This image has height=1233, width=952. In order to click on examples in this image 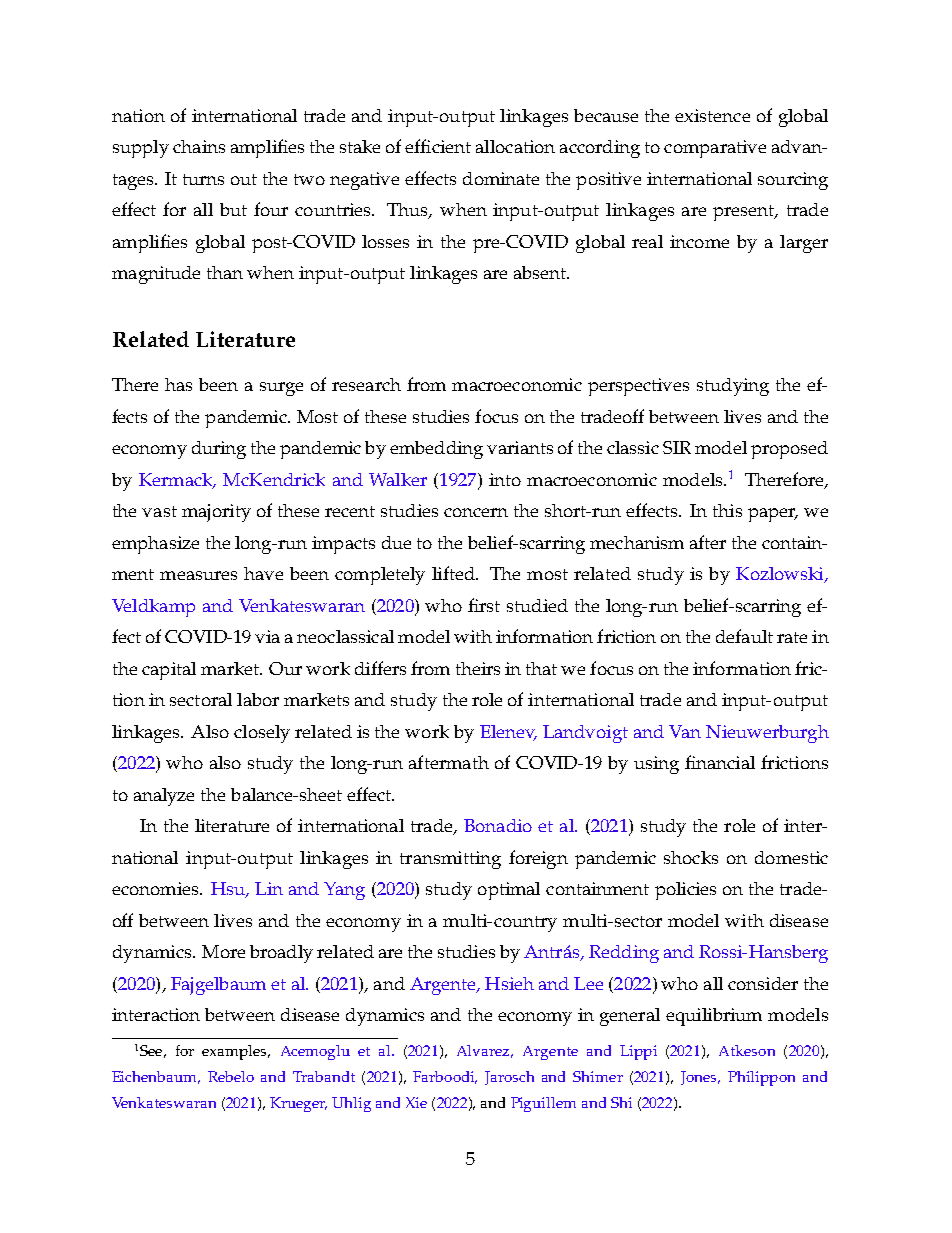, I will do `click(235, 1052)`.
